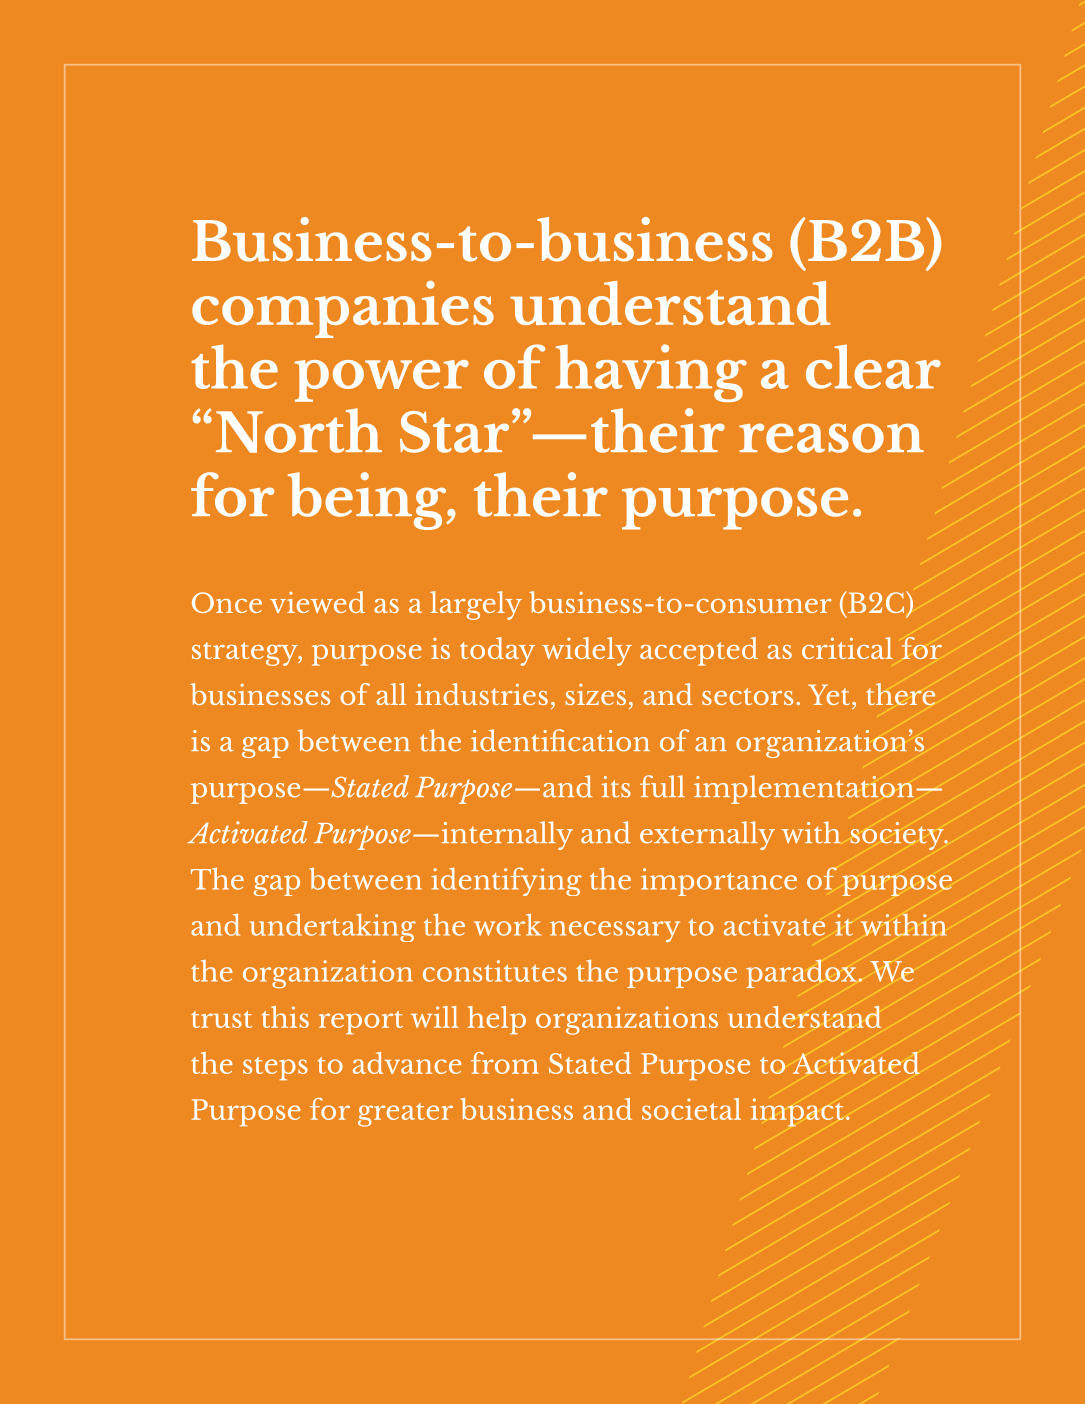 This document has height=1404, width=1085. Describe the element at coordinates (873, 366) in the document. I see `clear` at that location.
